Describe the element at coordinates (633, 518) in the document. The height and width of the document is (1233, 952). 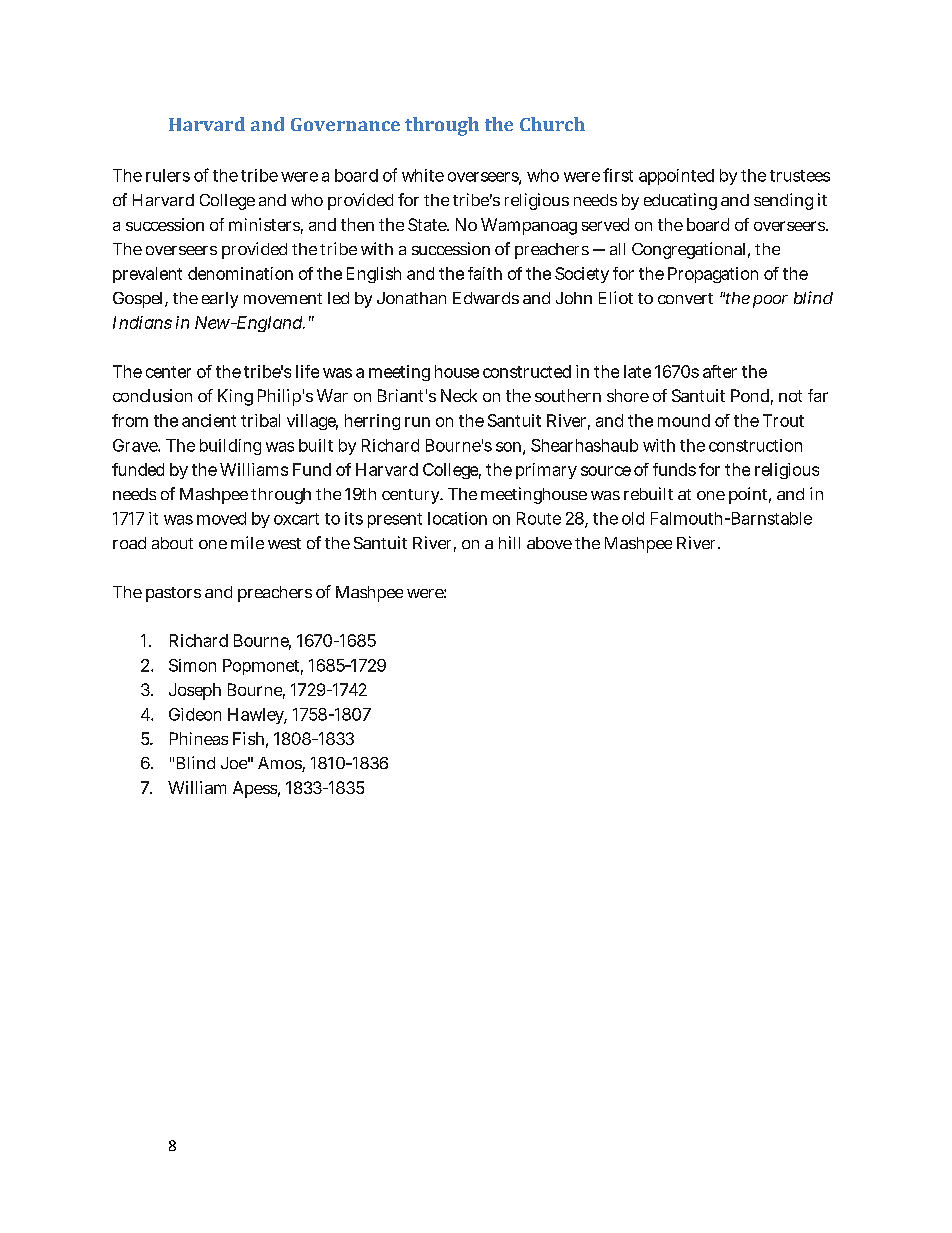
I see `old` at that location.
